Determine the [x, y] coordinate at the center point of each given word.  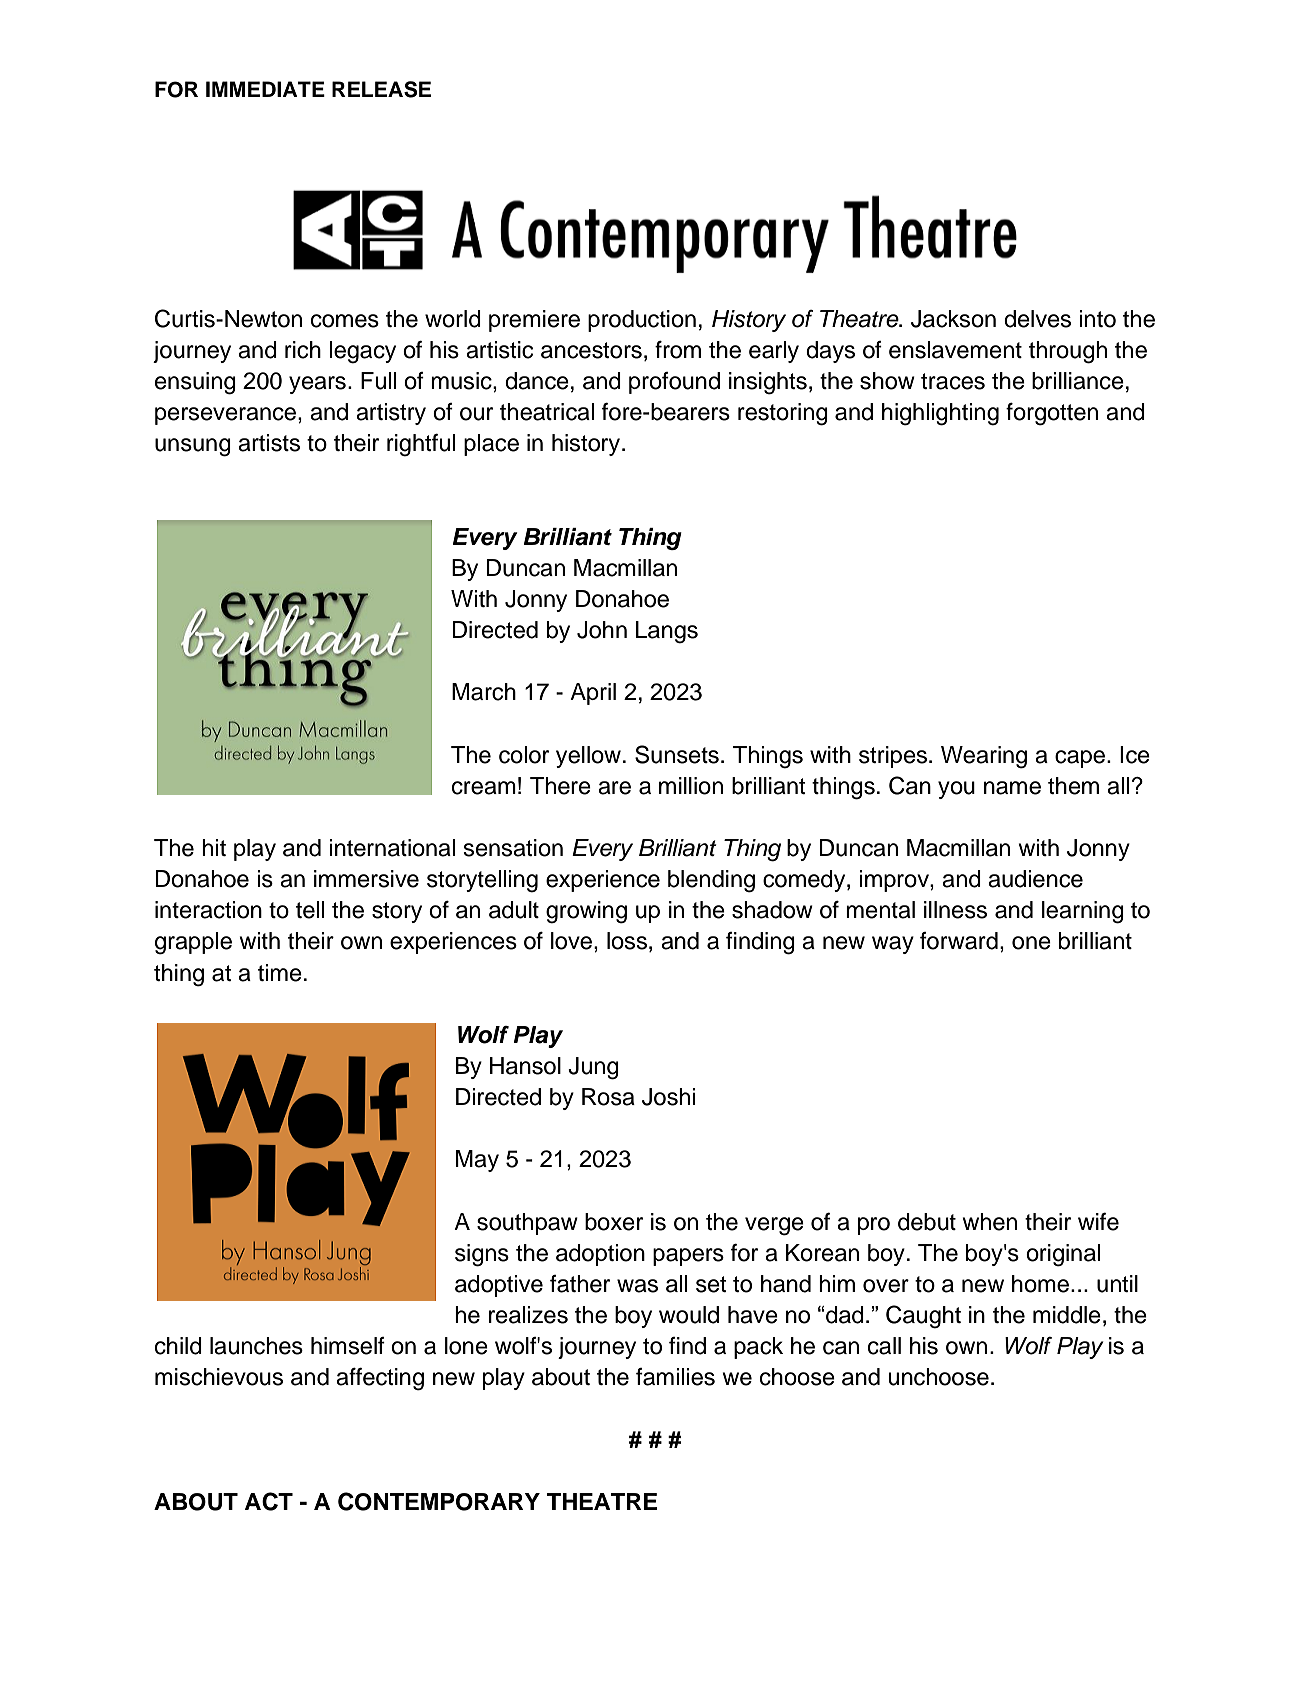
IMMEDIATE [265, 89]
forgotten [1052, 414]
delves [1037, 319]
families [675, 1377]
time [280, 973]
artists [269, 443]
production [642, 321]
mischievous [219, 1377]
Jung [593, 1068]
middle [1067, 1315]
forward [959, 941]
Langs [667, 632]
